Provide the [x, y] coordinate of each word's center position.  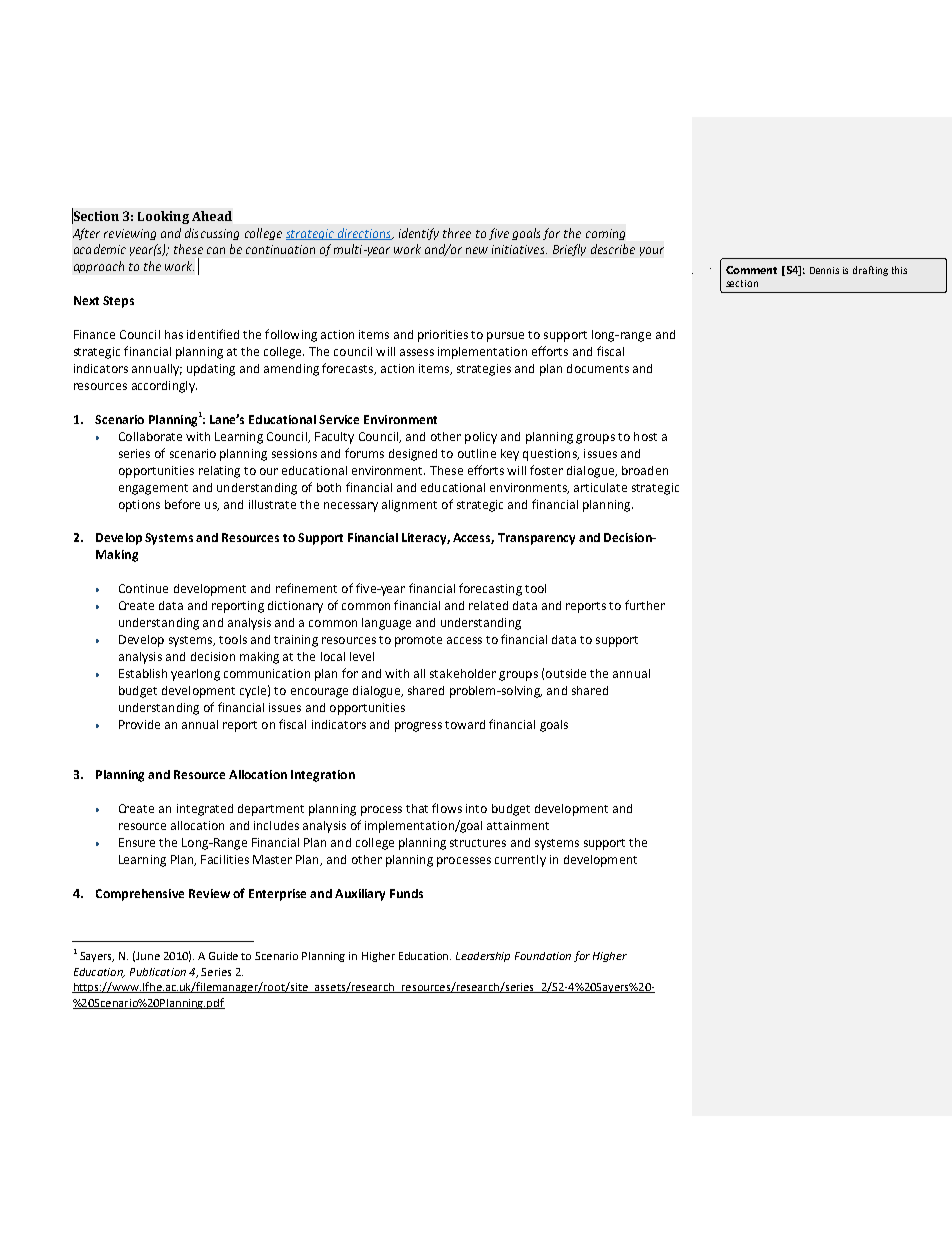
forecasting [490, 589]
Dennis [824, 270]
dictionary [295, 607]
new [477, 250]
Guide [223, 956]
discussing [212, 234]
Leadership [483, 957]
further [645, 605]
